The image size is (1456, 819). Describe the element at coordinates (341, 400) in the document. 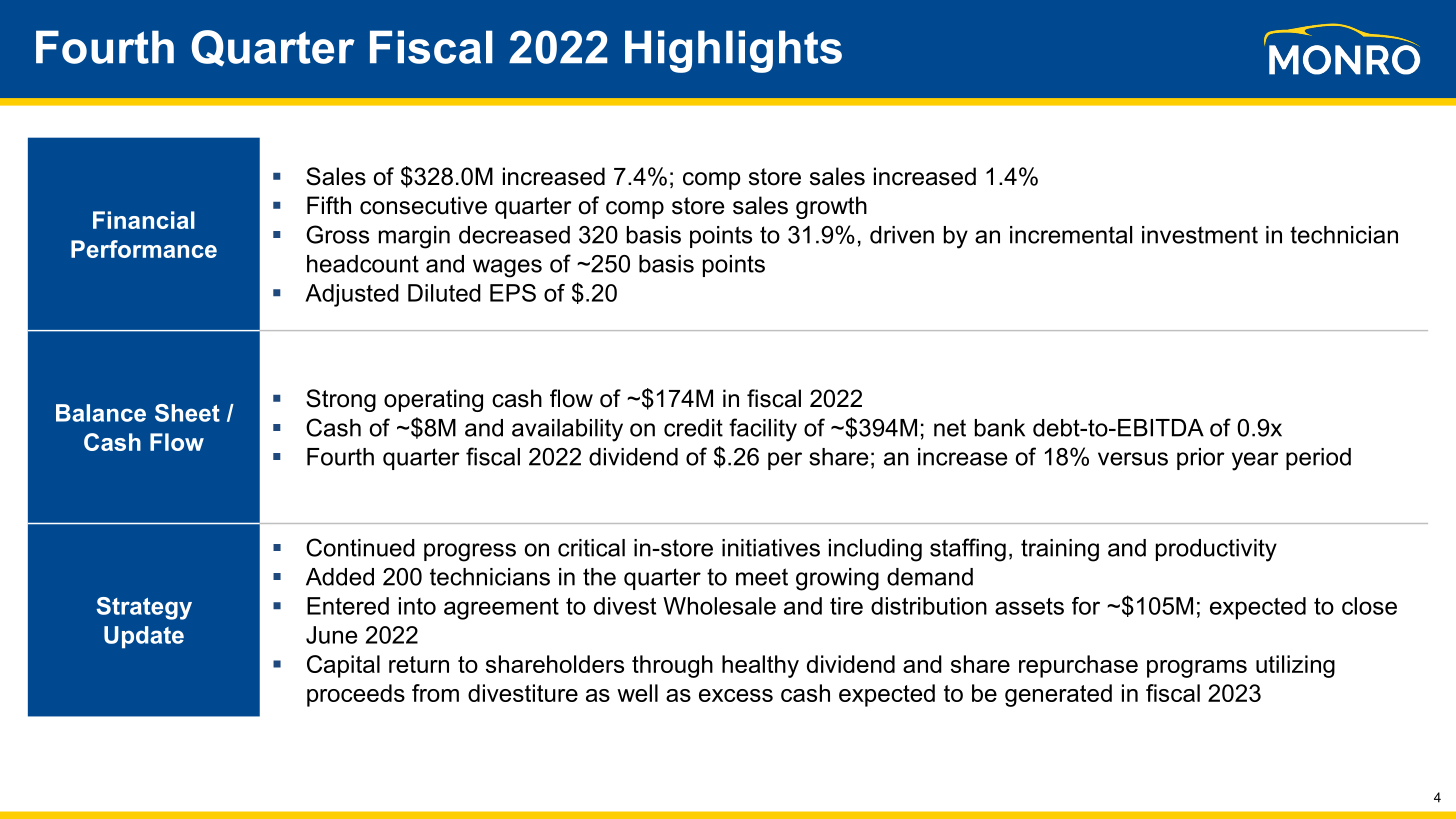

I see `Strong` at that location.
